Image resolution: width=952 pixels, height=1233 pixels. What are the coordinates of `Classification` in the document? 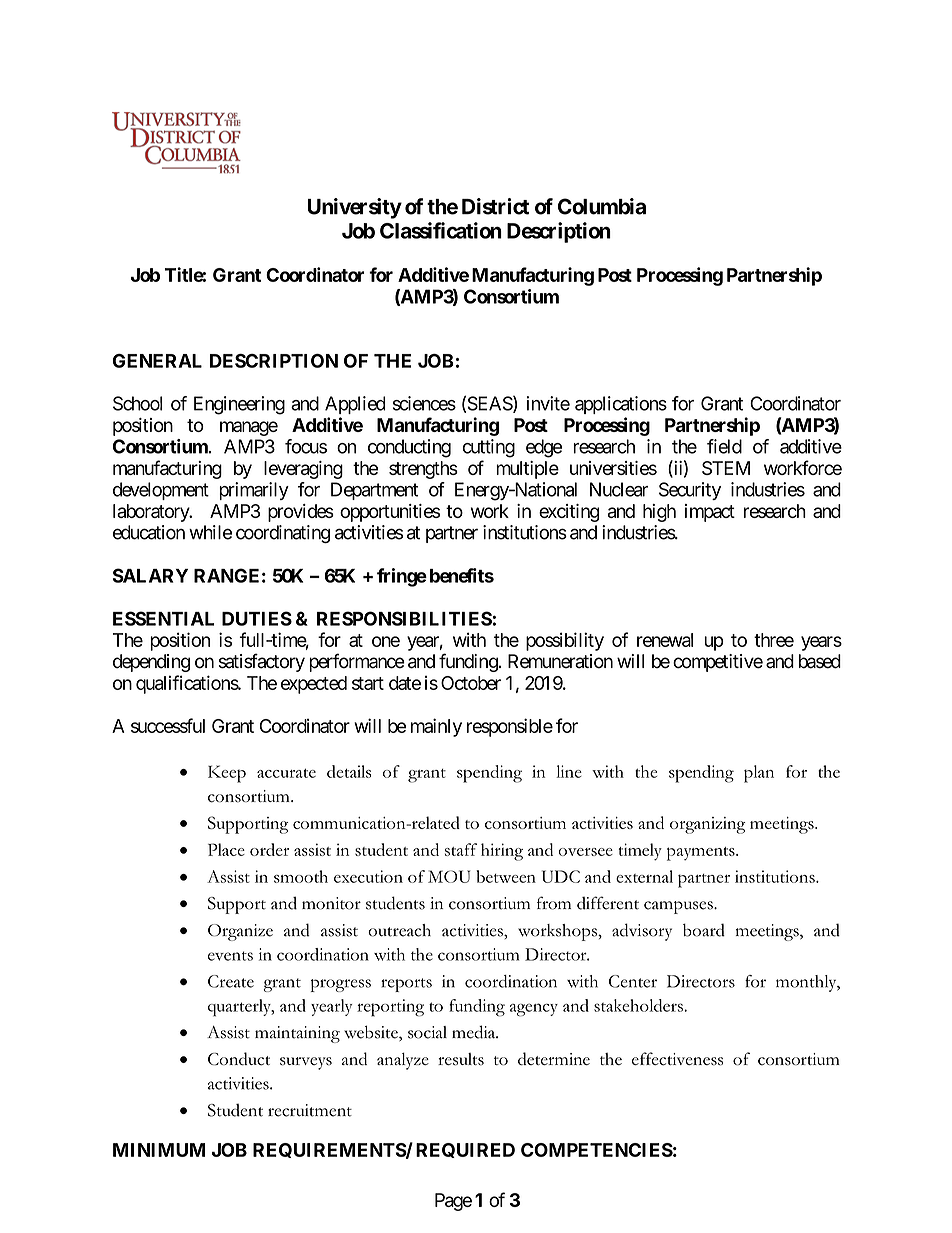 It's located at (441, 230).
